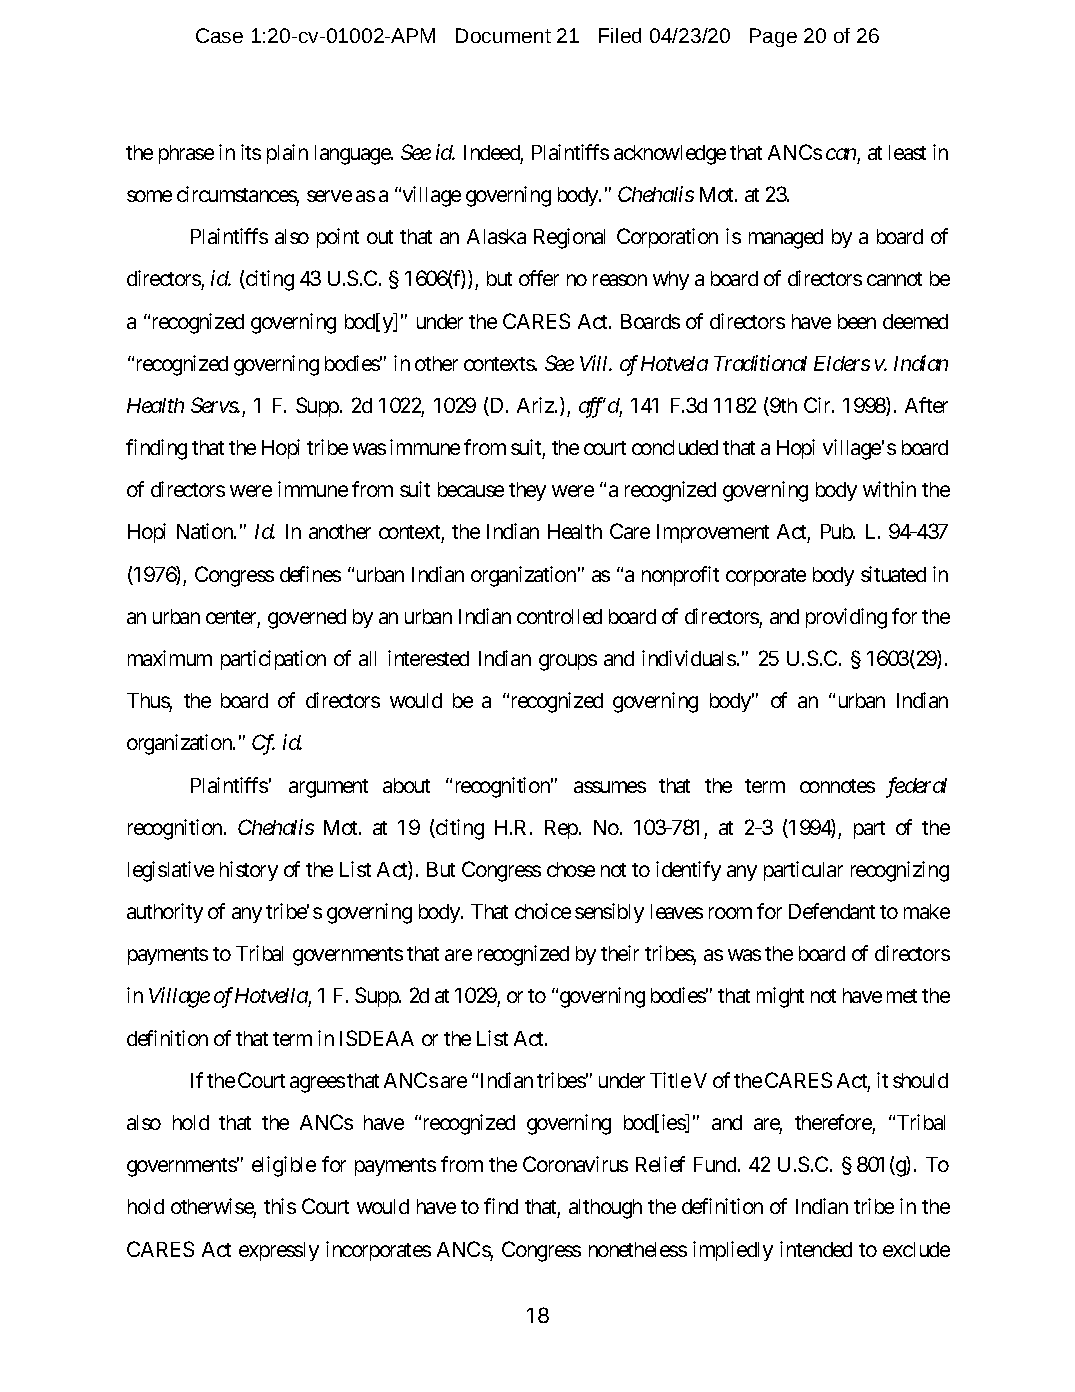  What do you see at coordinates (219, 35) in the page?
I see `Case` at bounding box center [219, 35].
